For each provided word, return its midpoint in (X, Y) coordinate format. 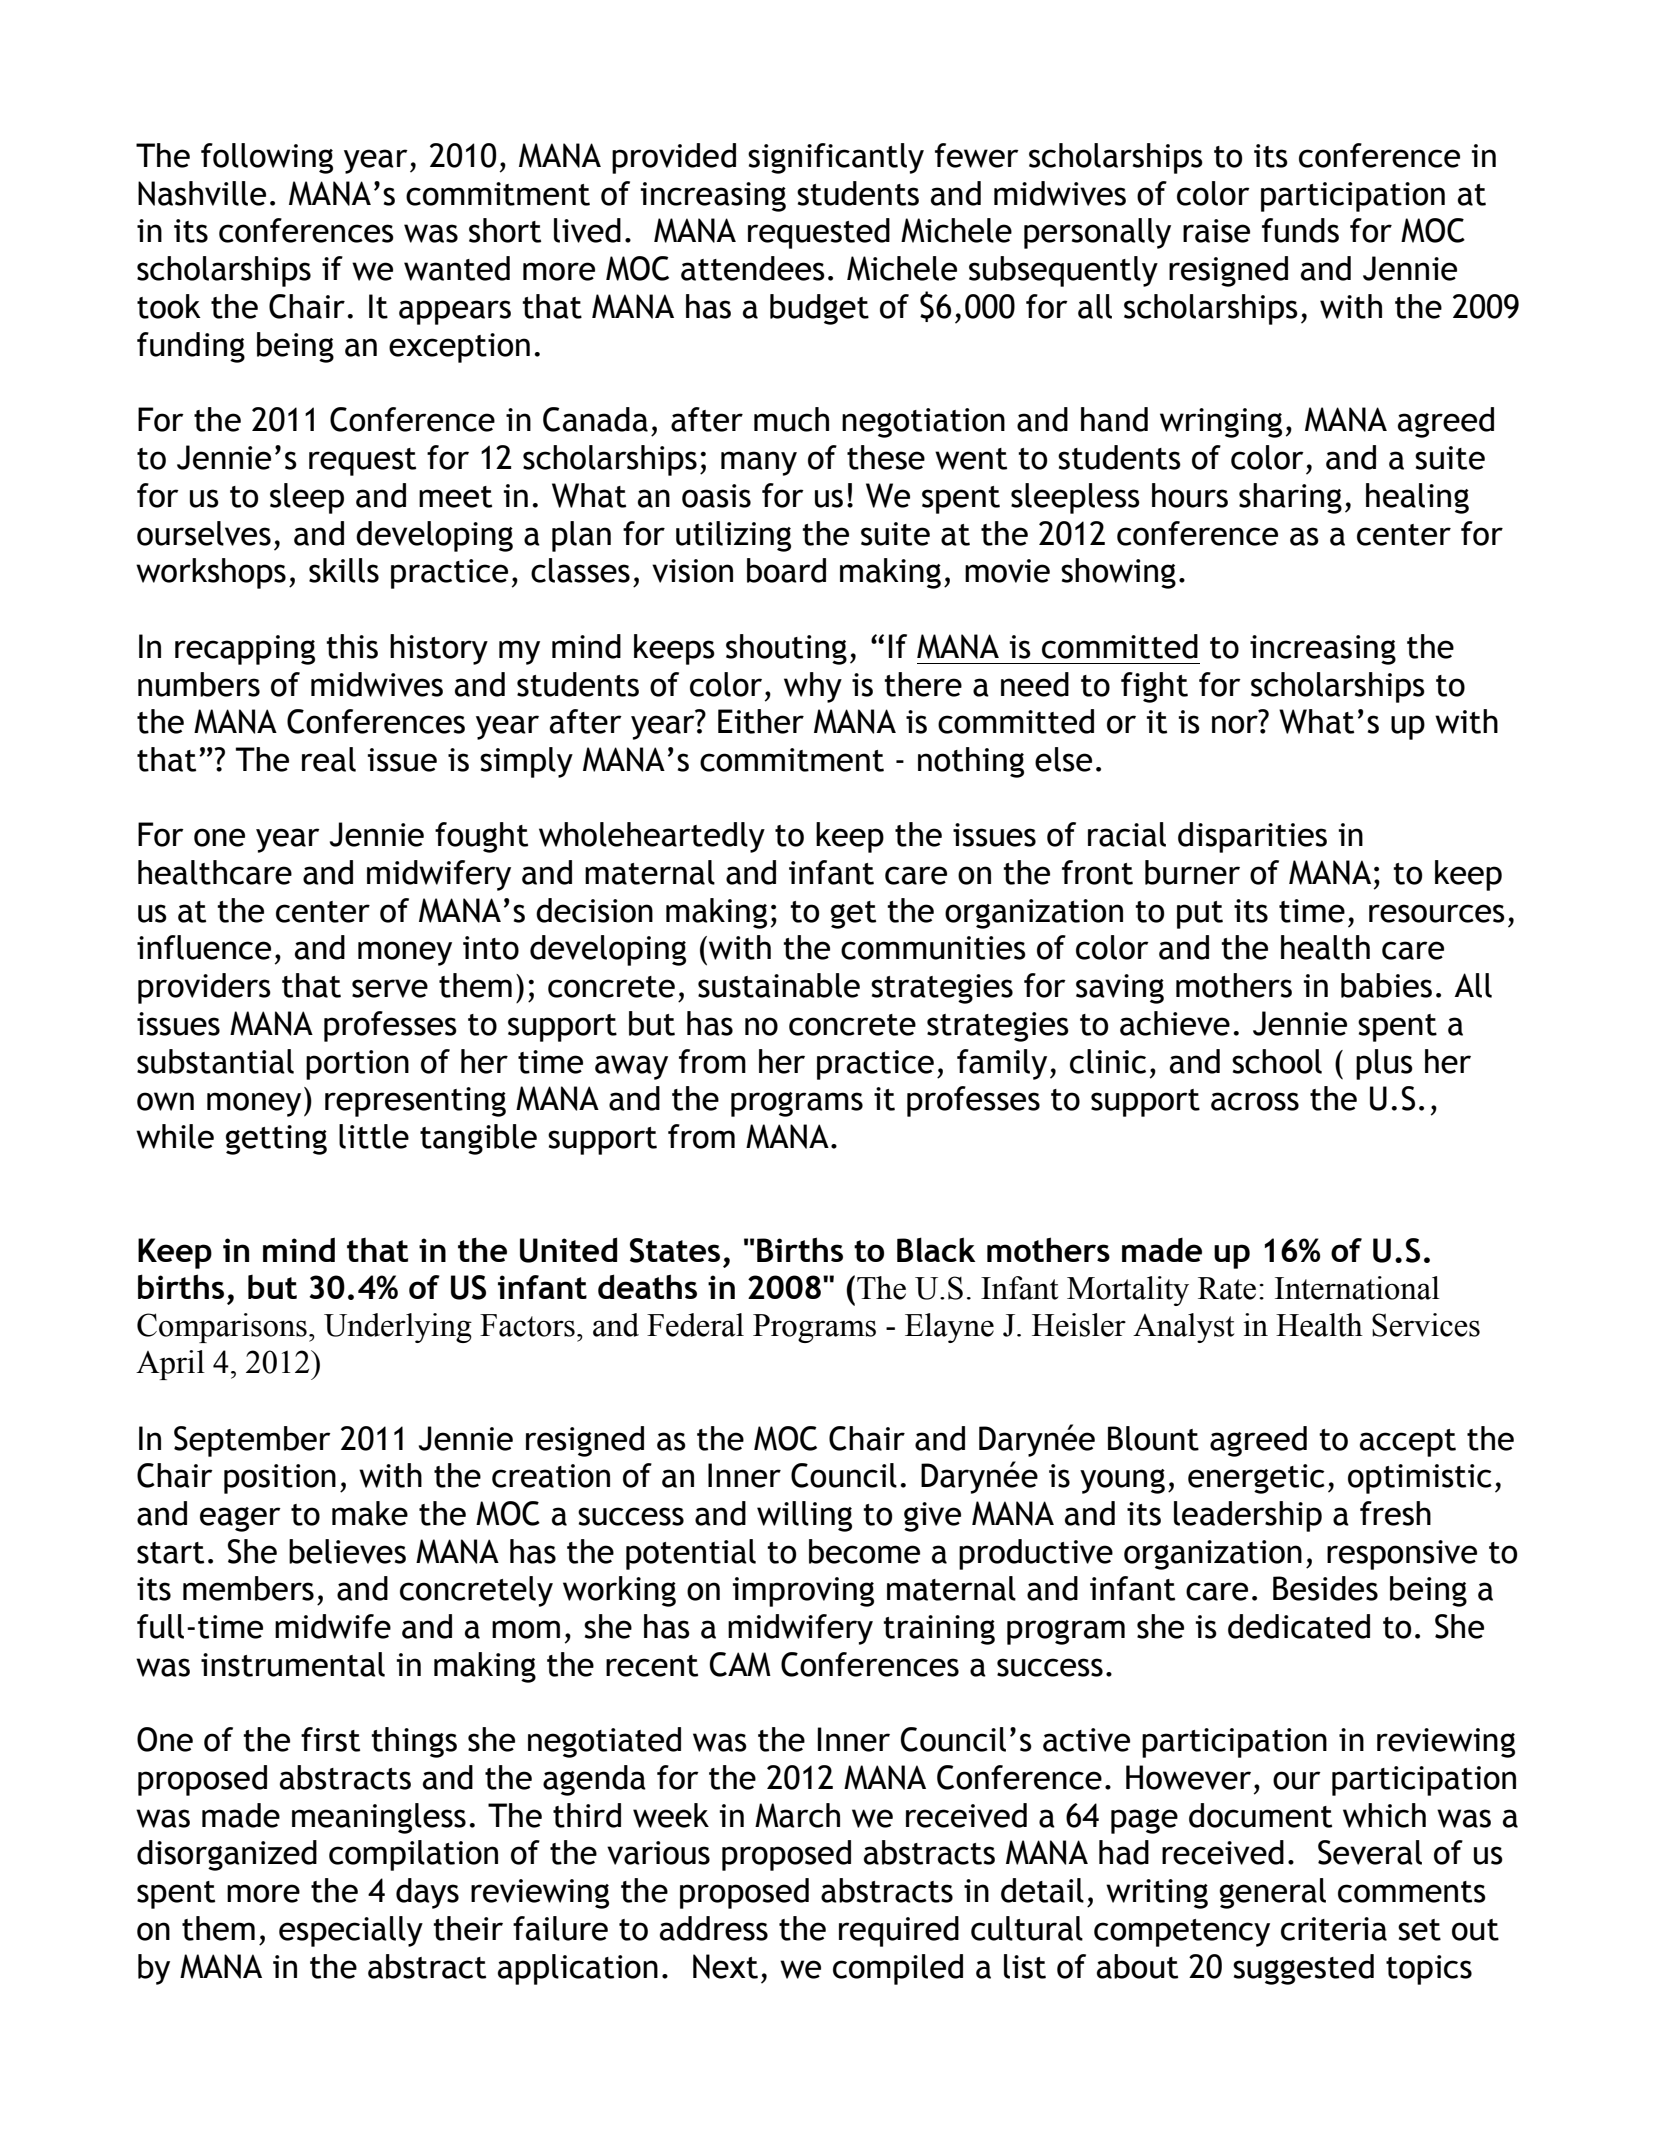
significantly (836, 158)
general (1273, 1893)
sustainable (779, 985)
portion (357, 1065)
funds (1300, 230)
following (267, 158)
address (714, 1928)
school (1277, 1061)
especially (351, 1931)
